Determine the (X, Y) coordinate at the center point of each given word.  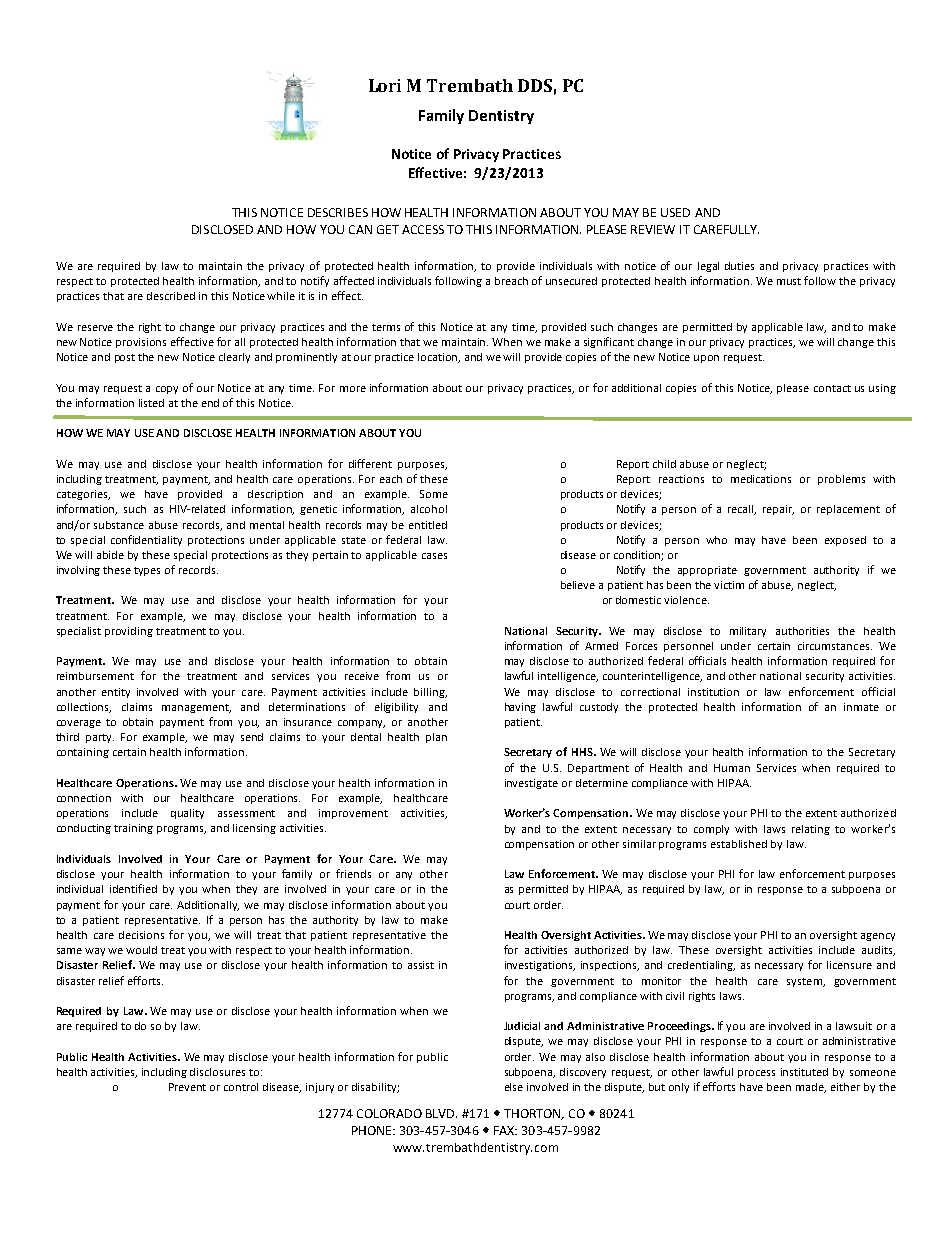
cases (434, 556)
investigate (531, 784)
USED (675, 212)
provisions (141, 343)
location (439, 358)
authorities (802, 631)
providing (129, 632)
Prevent (187, 1087)
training (133, 829)
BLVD (441, 1113)
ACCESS (423, 229)
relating (811, 830)
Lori (385, 85)
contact (832, 388)
